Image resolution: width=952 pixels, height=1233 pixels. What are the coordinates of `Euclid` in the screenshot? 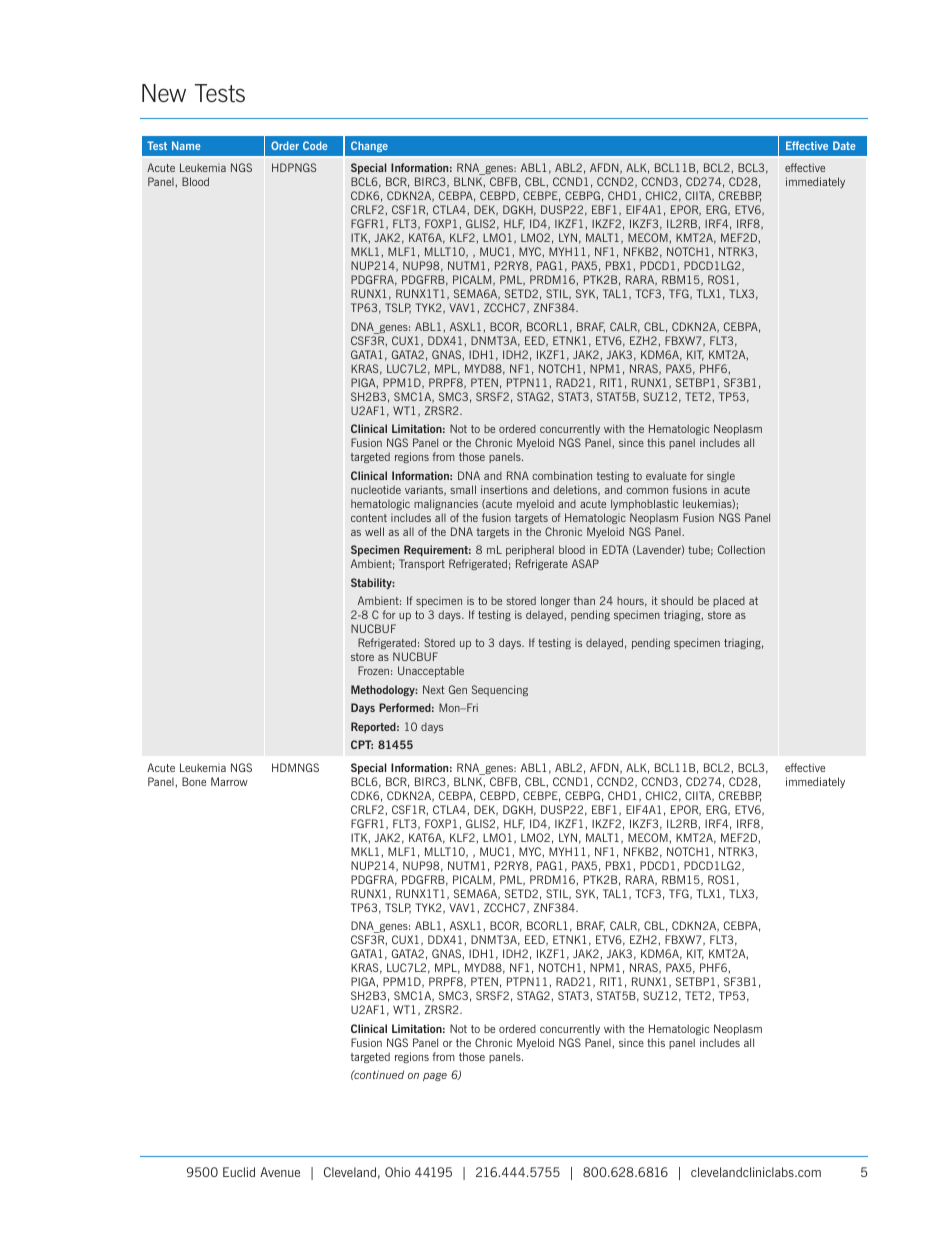 It's located at (239, 1172).
